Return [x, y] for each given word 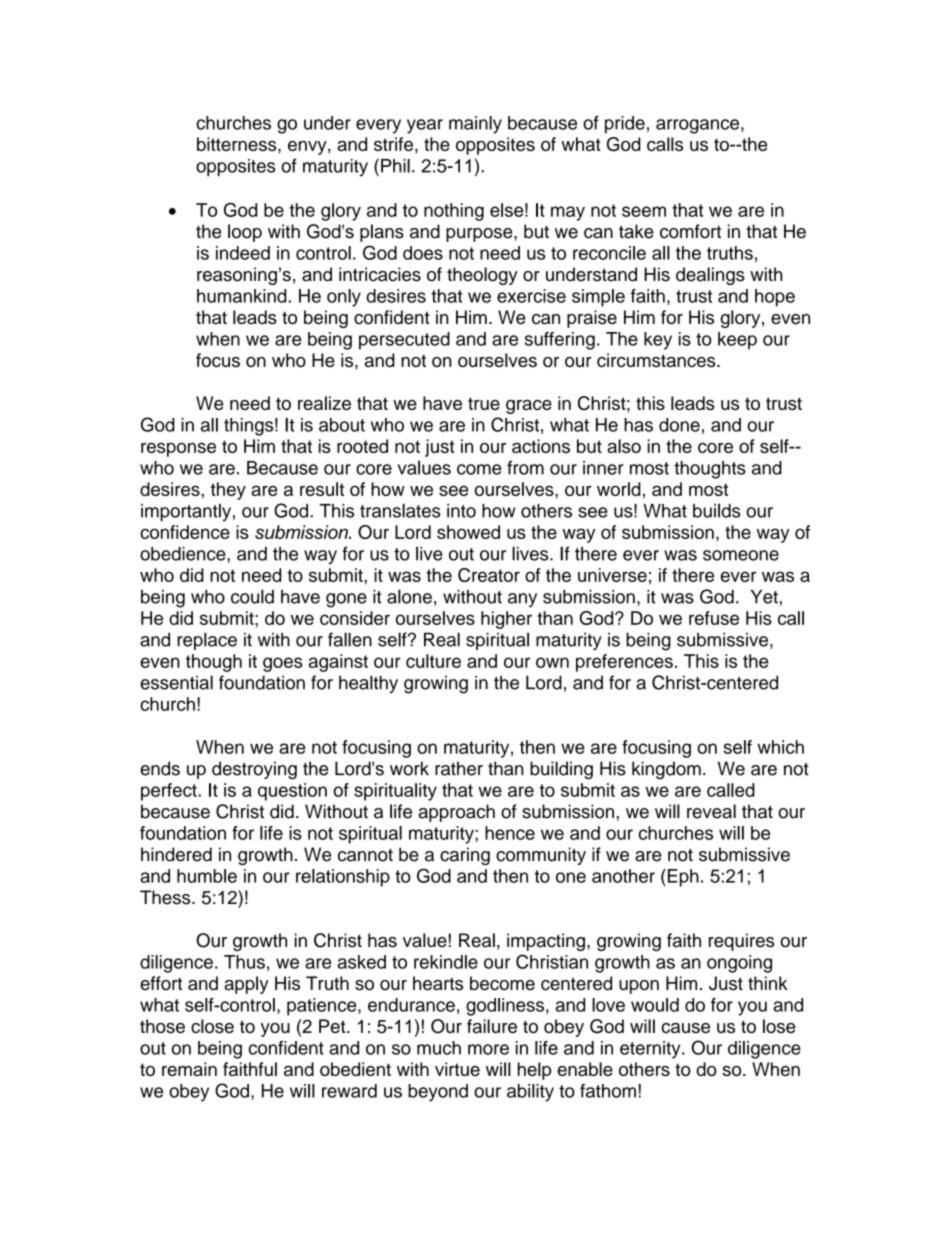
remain [189, 1069]
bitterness [238, 144]
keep [737, 341]
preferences [624, 663]
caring [465, 856]
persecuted [404, 341]
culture [433, 661]
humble [207, 876]
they [228, 491]
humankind [243, 296]
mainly [475, 125]
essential [176, 682]
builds [717, 510]
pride [625, 125]
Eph [682, 878]
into [461, 511]
